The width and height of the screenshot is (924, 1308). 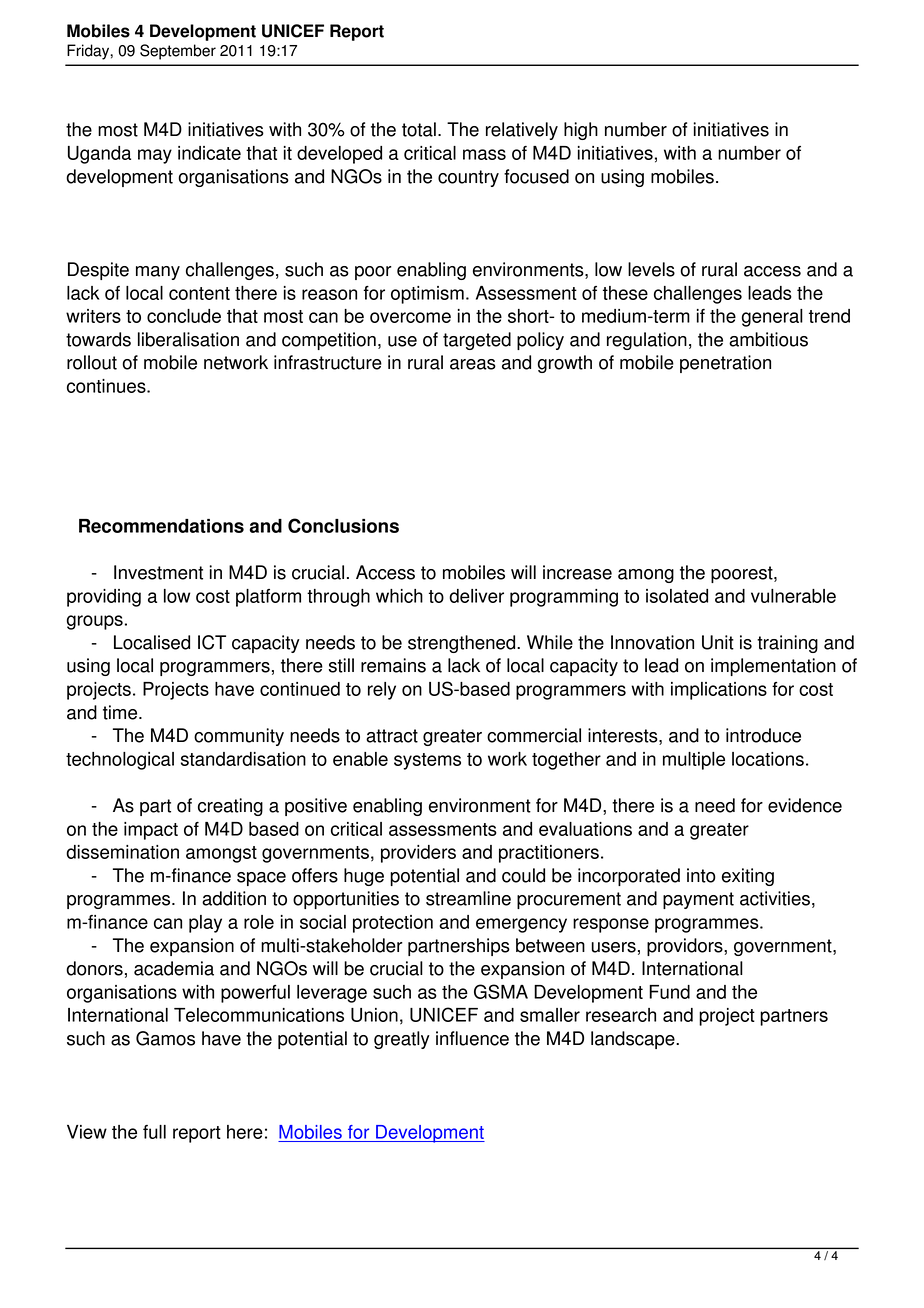 What do you see at coordinates (154, 1132) in the screenshot?
I see `full` at bounding box center [154, 1132].
